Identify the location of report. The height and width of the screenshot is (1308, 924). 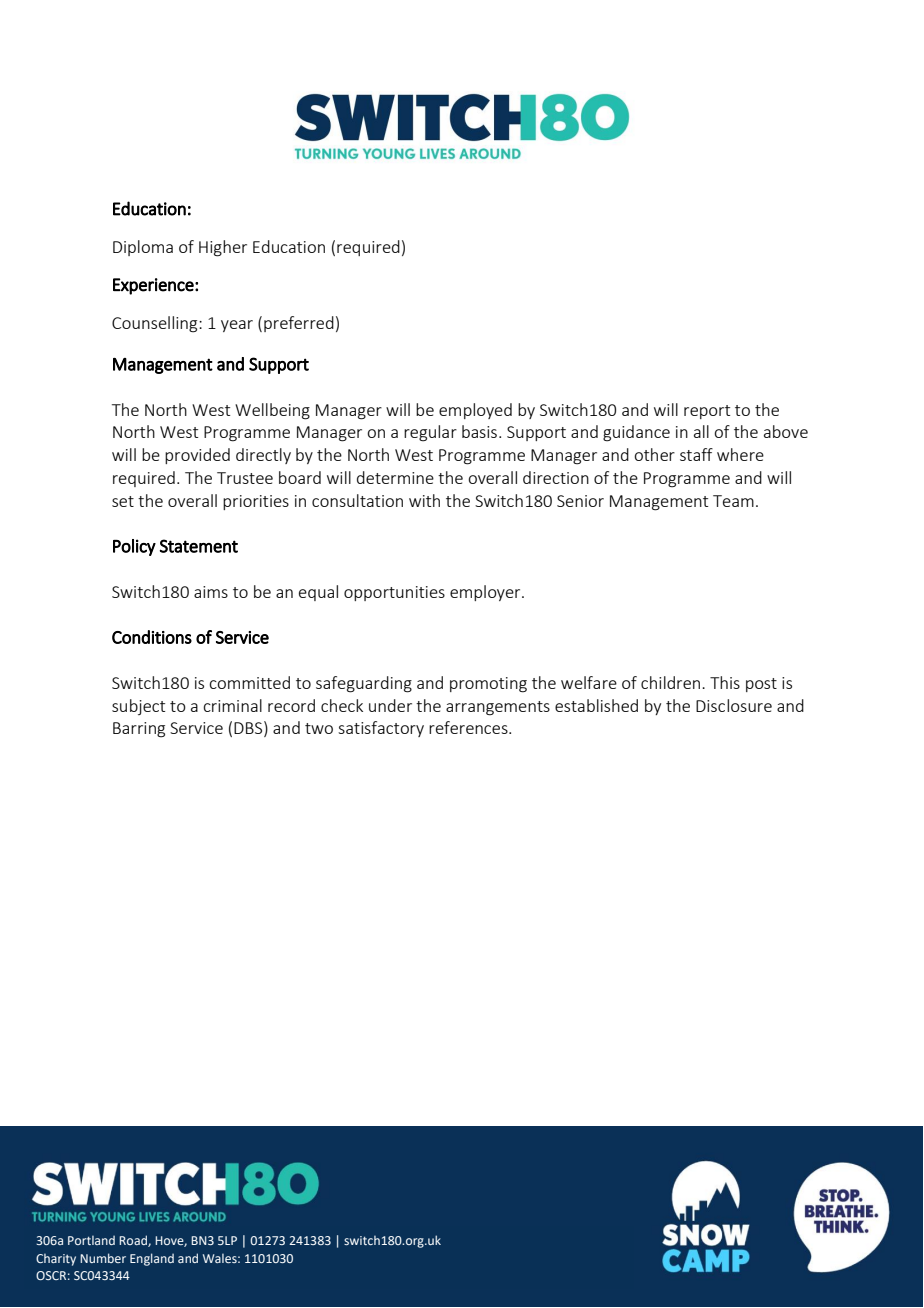
(707, 412).
